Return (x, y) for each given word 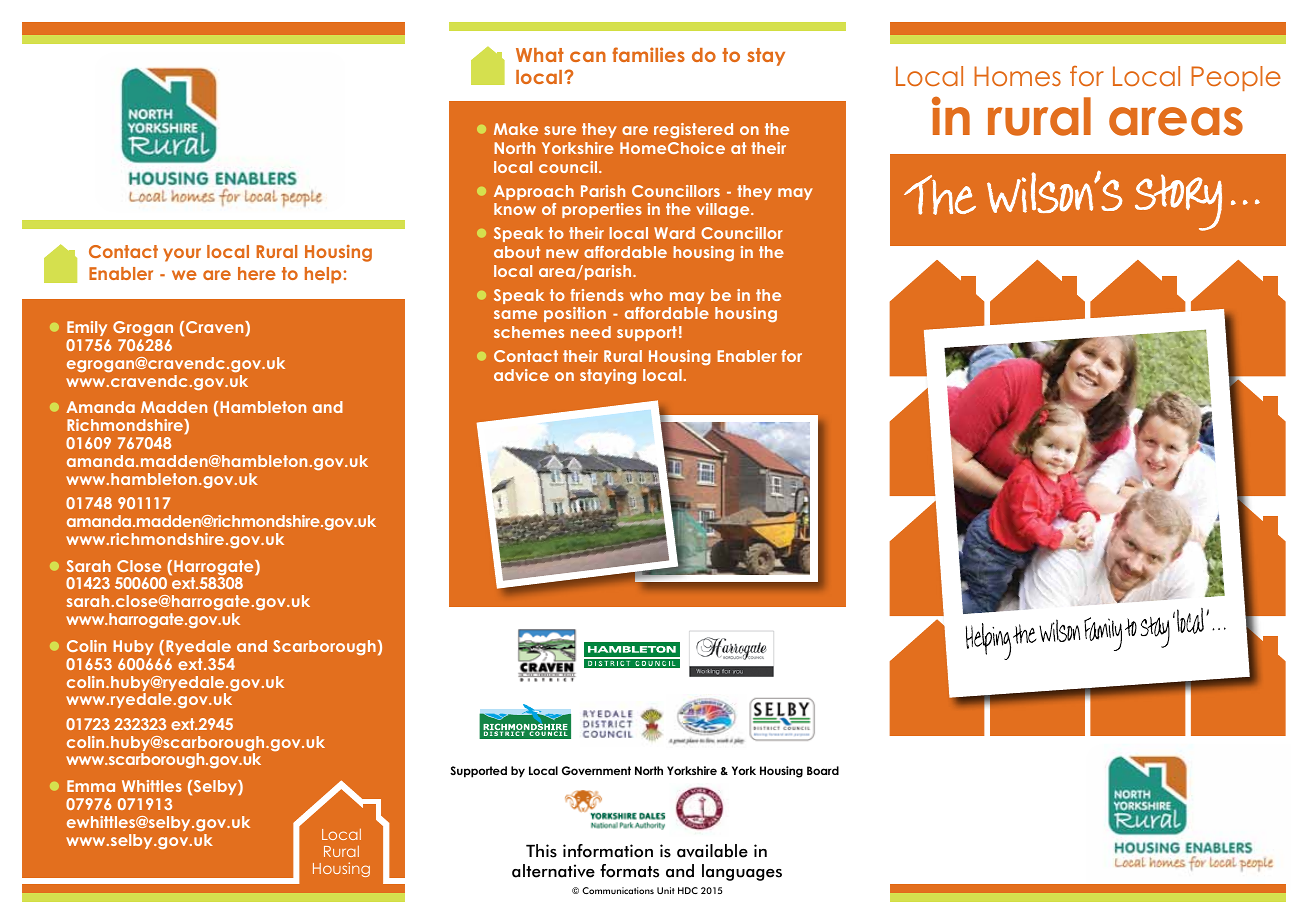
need (591, 332)
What (540, 55)
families (648, 54)
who (646, 295)
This (541, 851)
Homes (1017, 76)
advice (521, 375)
